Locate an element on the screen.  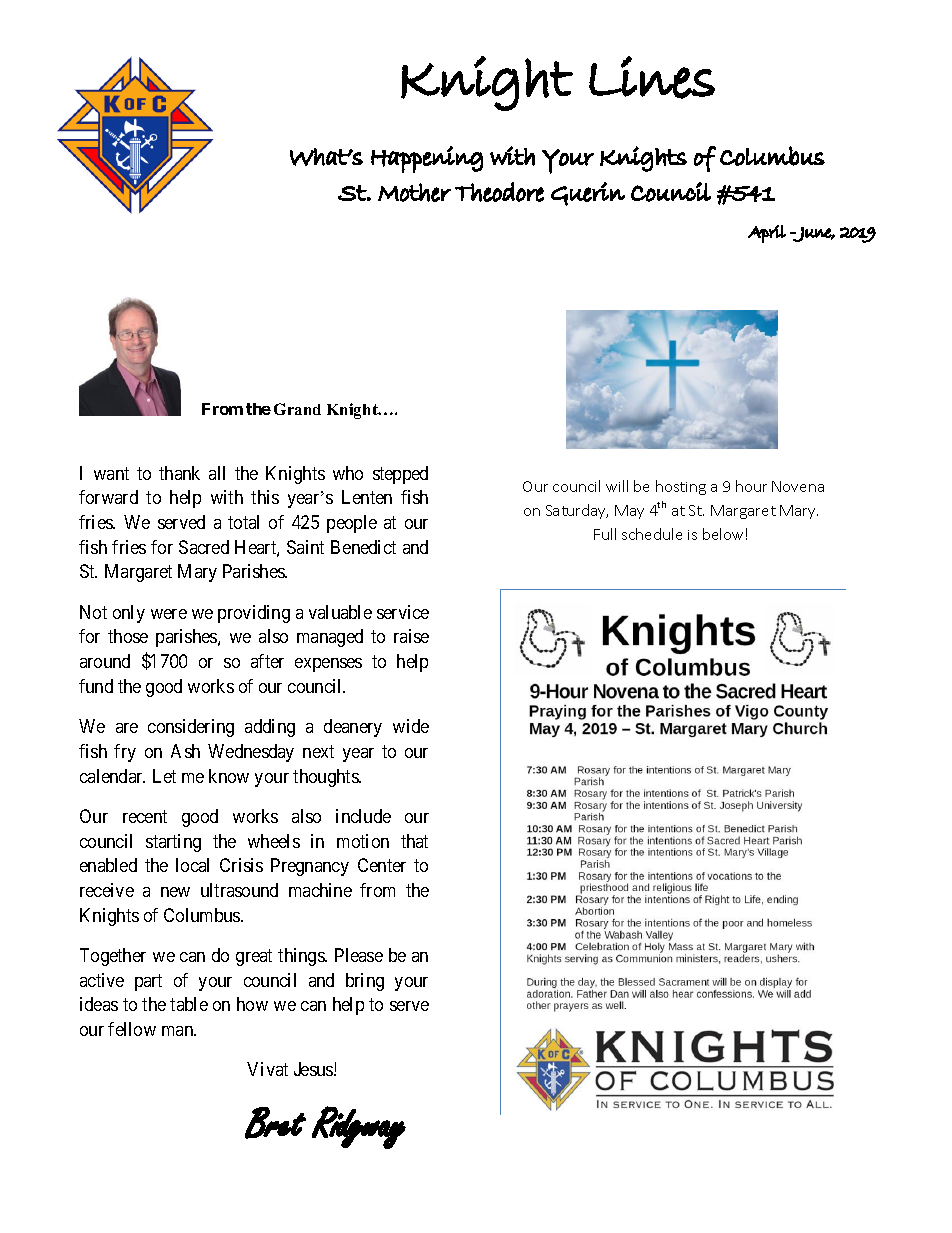
Mother is located at coordinates (414, 192).
